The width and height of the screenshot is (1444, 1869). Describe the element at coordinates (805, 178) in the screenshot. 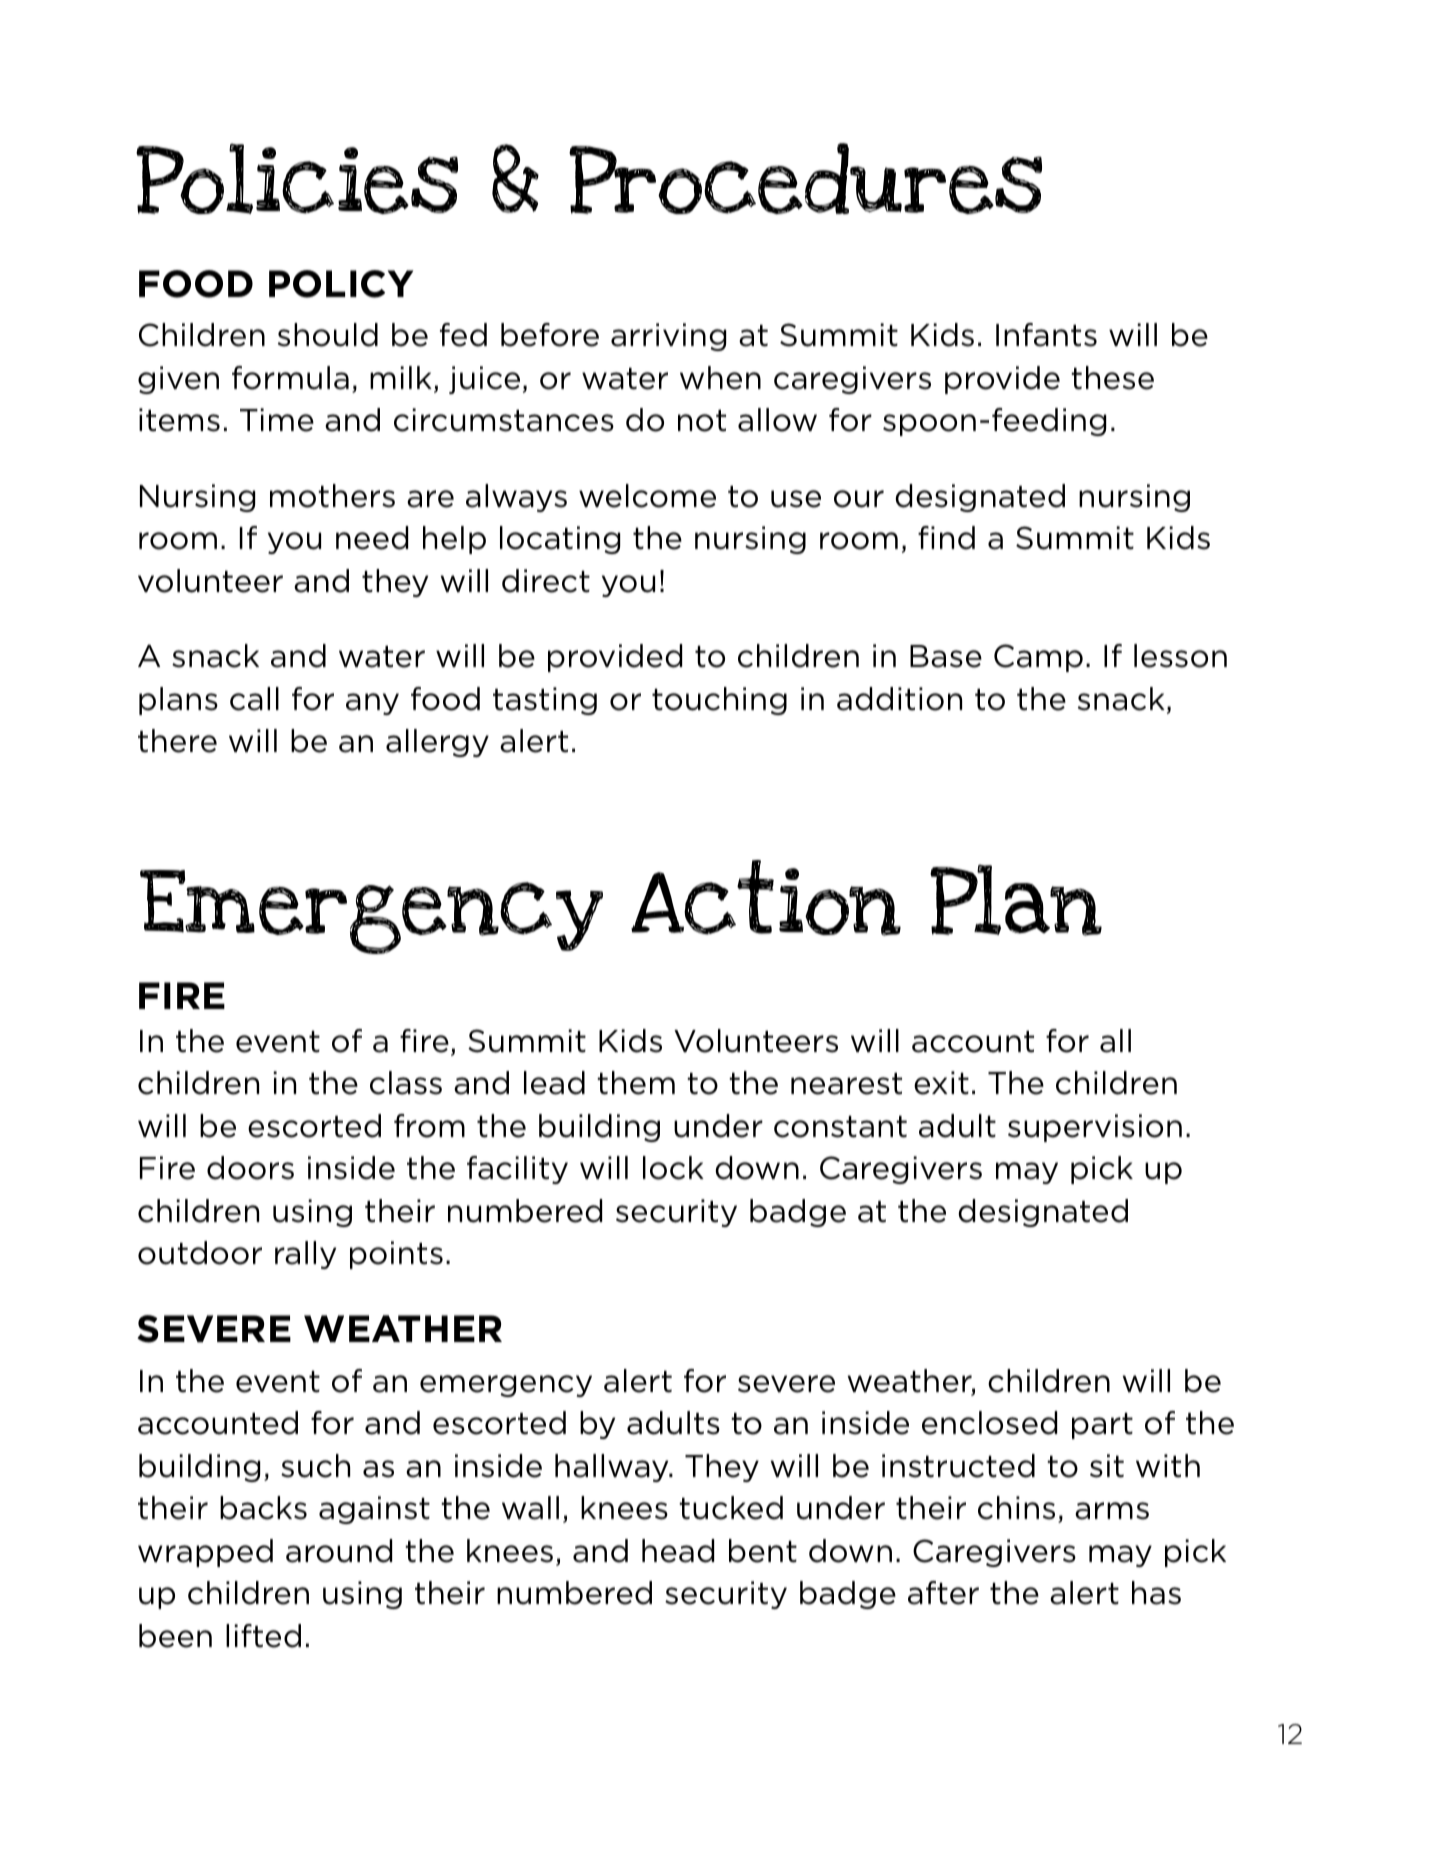

I see `Procedures` at that location.
